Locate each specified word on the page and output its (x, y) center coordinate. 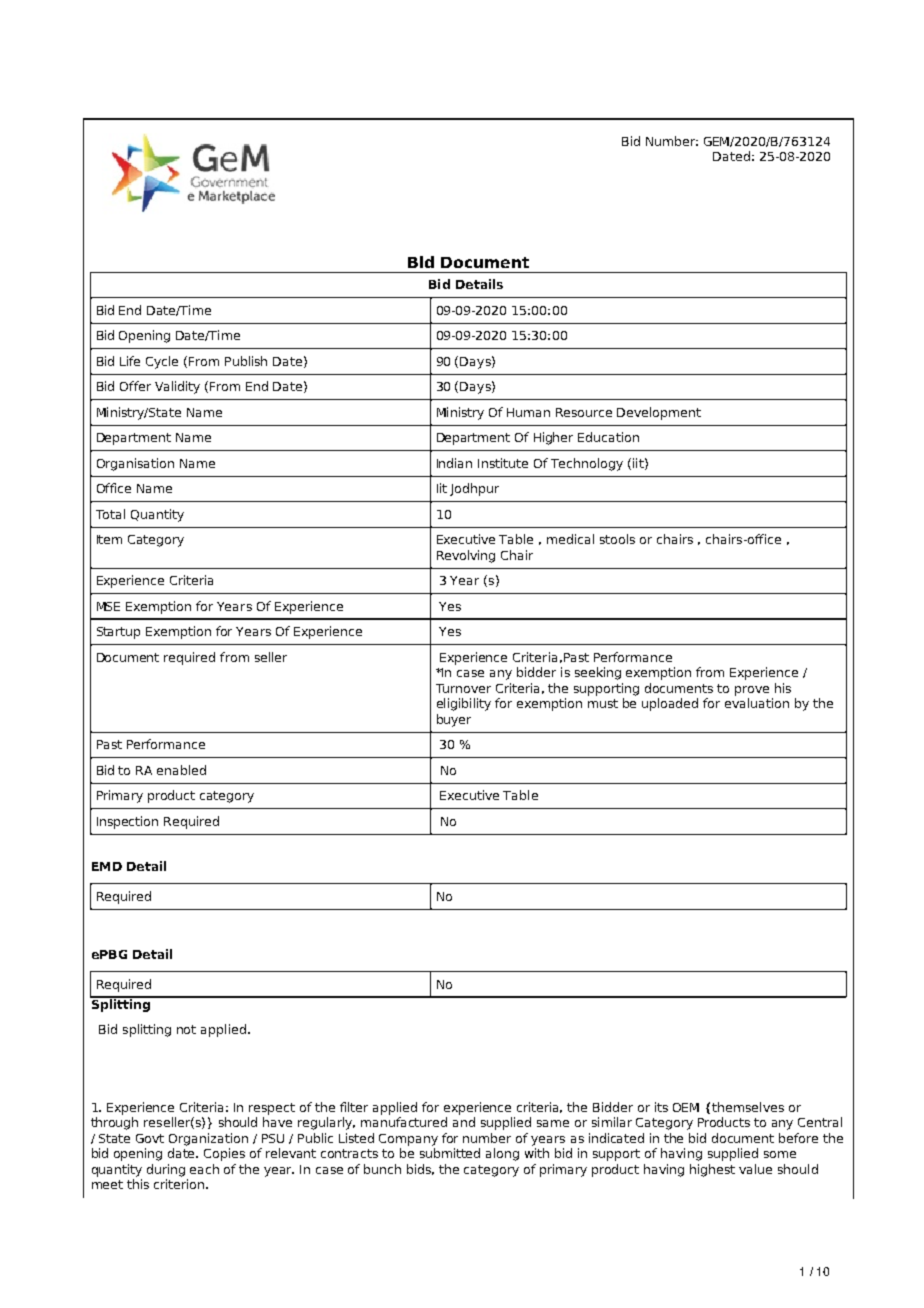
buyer (454, 720)
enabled (181, 770)
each (204, 1169)
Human (528, 412)
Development (659, 413)
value (755, 1169)
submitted (450, 1153)
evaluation (757, 703)
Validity (177, 387)
